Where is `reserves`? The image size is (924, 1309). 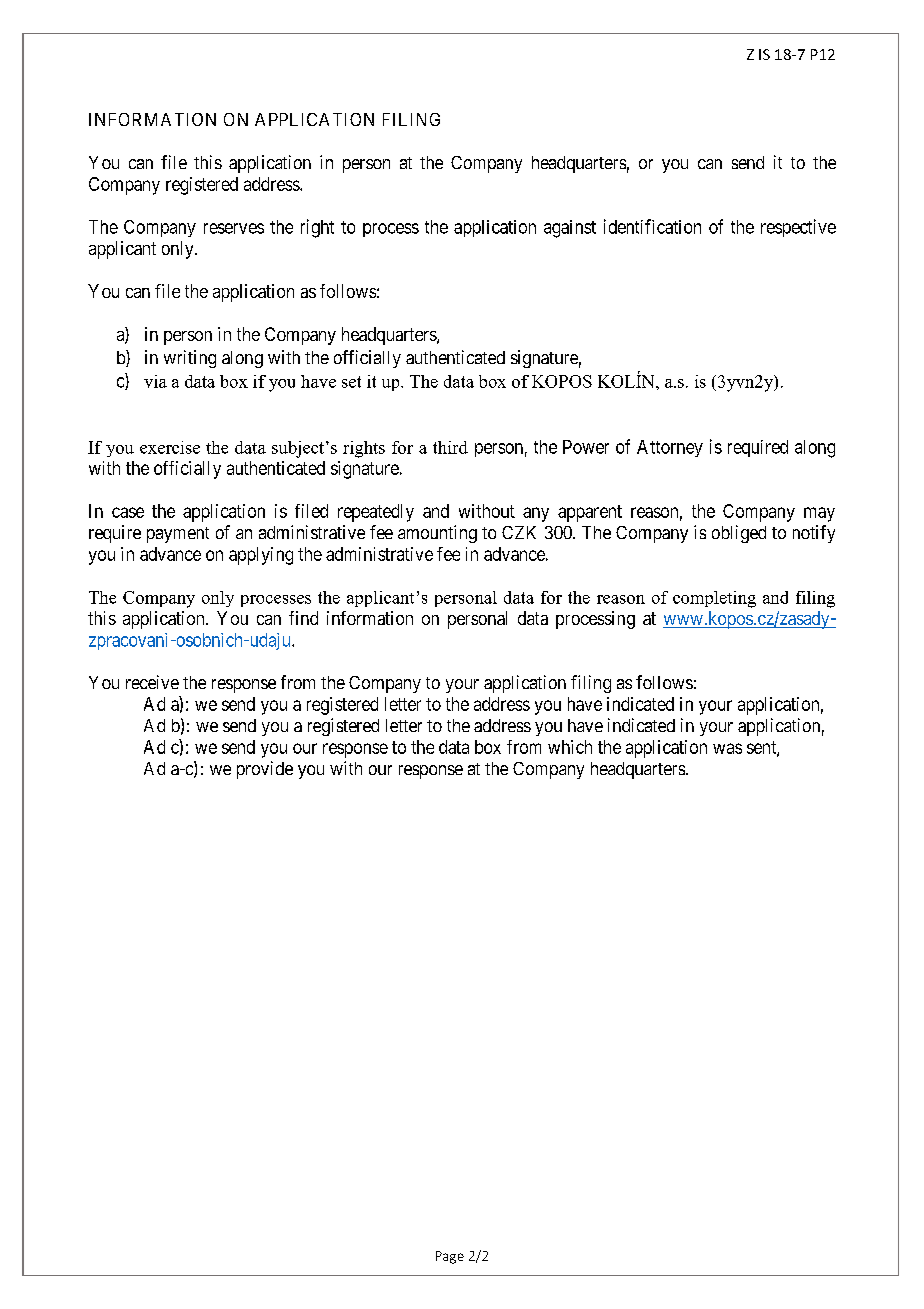
reserves is located at coordinates (234, 228).
